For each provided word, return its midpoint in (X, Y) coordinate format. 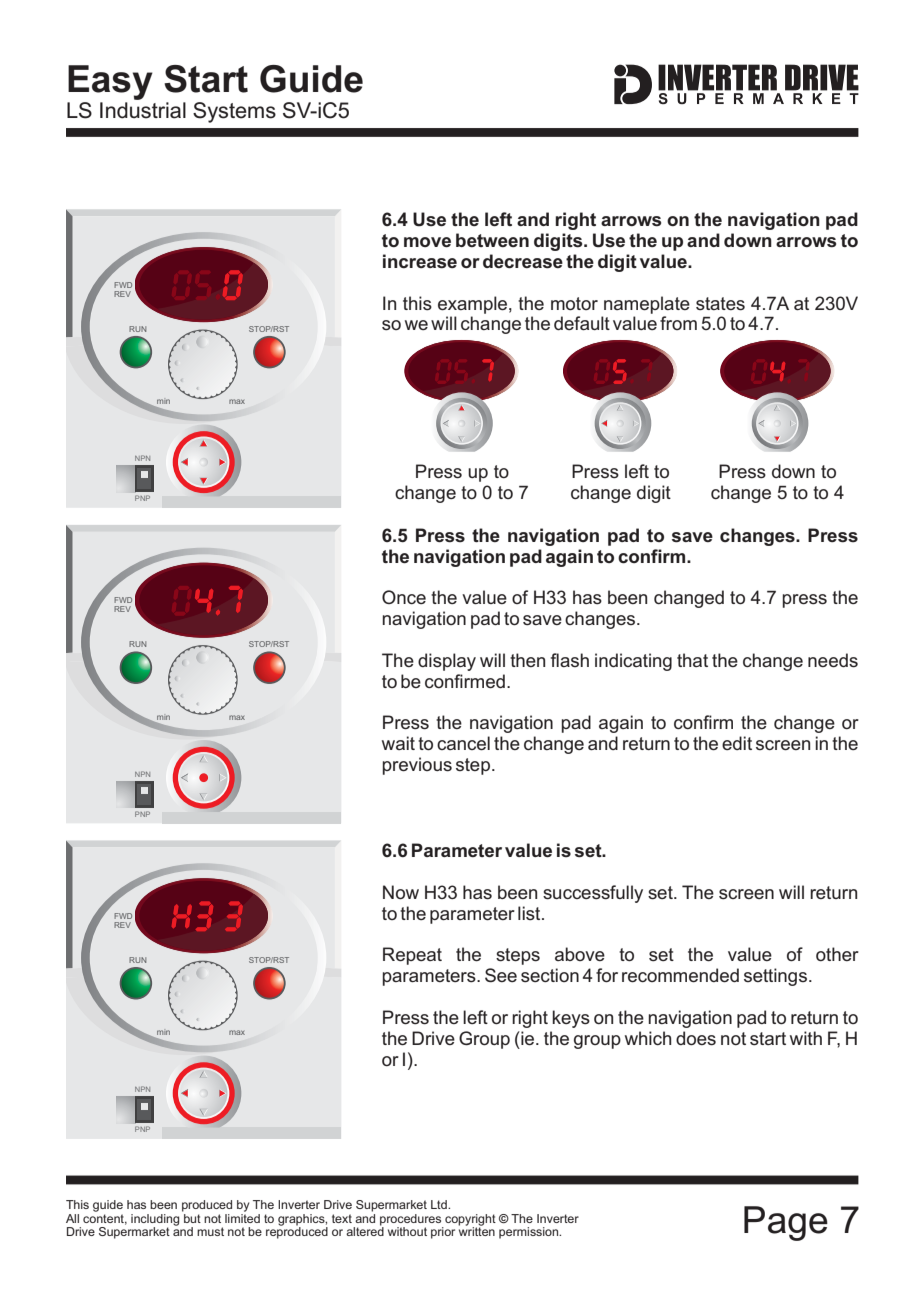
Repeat (412, 956)
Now (401, 892)
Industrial (143, 110)
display (447, 662)
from (678, 323)
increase (420, 261)
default (582, 323)
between (492, 240)
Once (404, 597)
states (720, 304)
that (692, 660)
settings (775, 977)
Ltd (440, 1204)
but (191, 1217)
